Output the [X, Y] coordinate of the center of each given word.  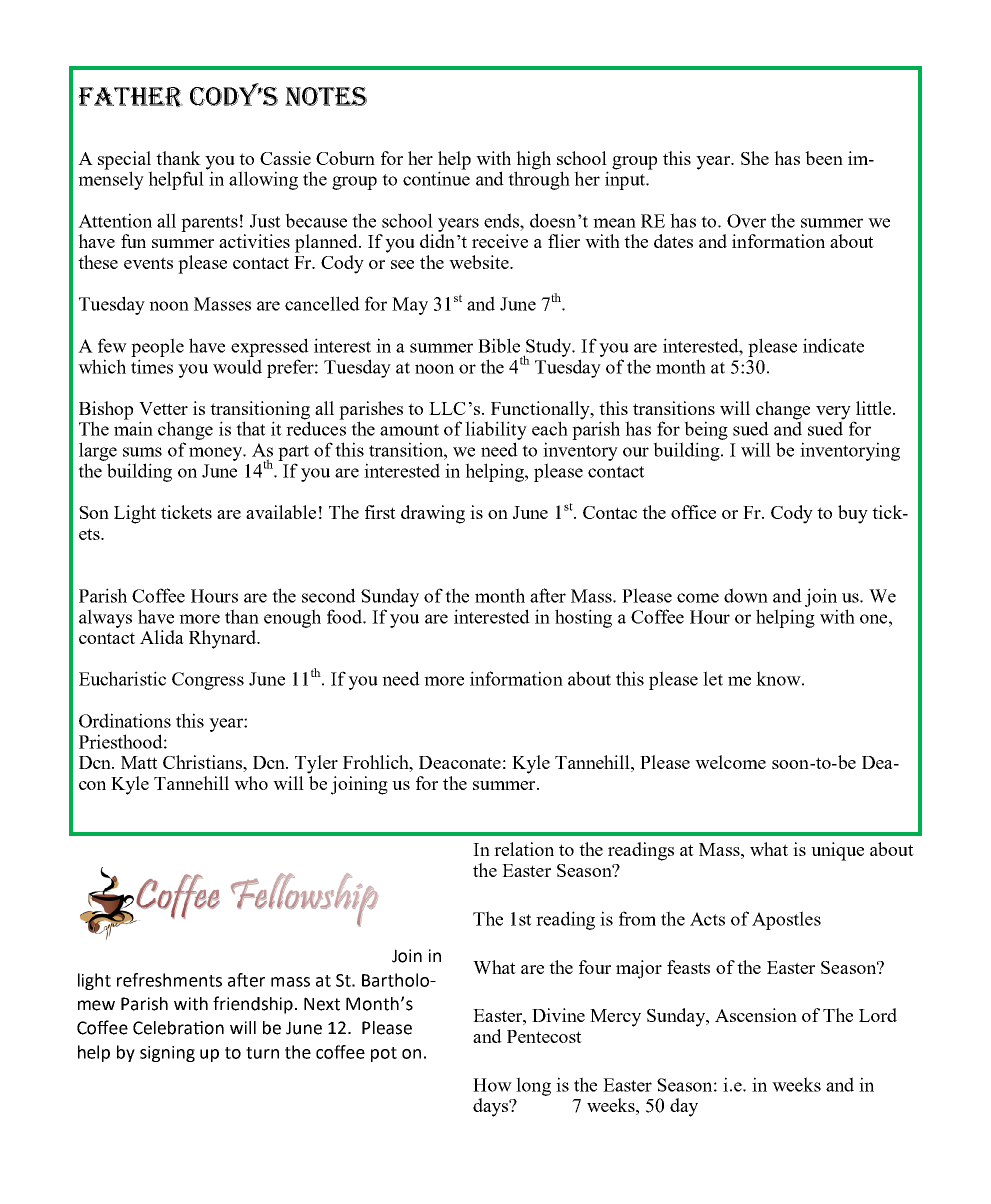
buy [853, 514]
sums [142, 452]
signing [167, 1054]
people [157, 347]
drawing [433, 514]
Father [130, 97]
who [251, 783]
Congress [208, 681]
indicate [833, 345]
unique [837, 851]
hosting [583, 618]
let [713, 678]
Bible [499, 345]
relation [524, 849]
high [533, 161]
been [824, 158]
